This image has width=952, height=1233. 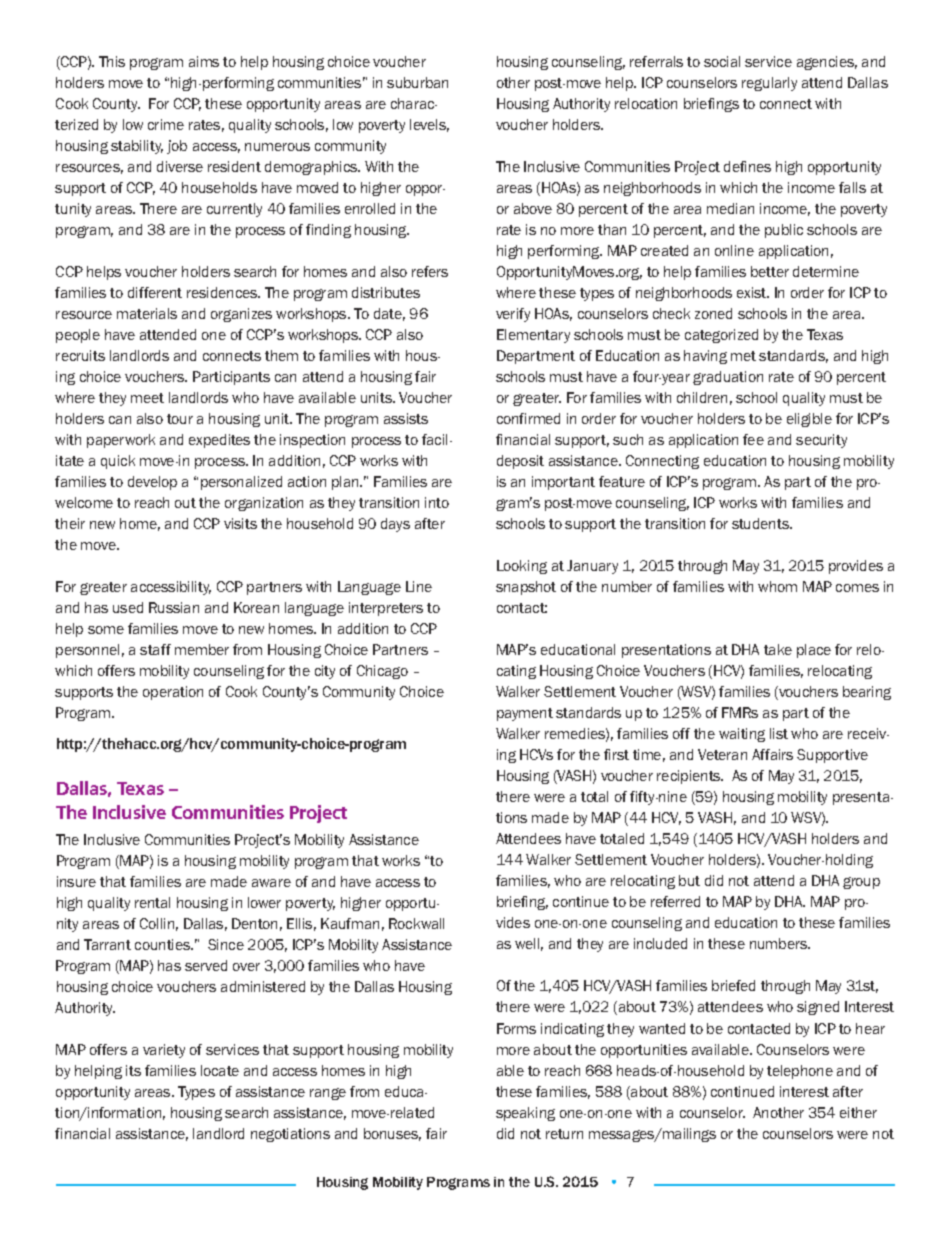 I want to click on speaking, so click(x=525, y=1114).
